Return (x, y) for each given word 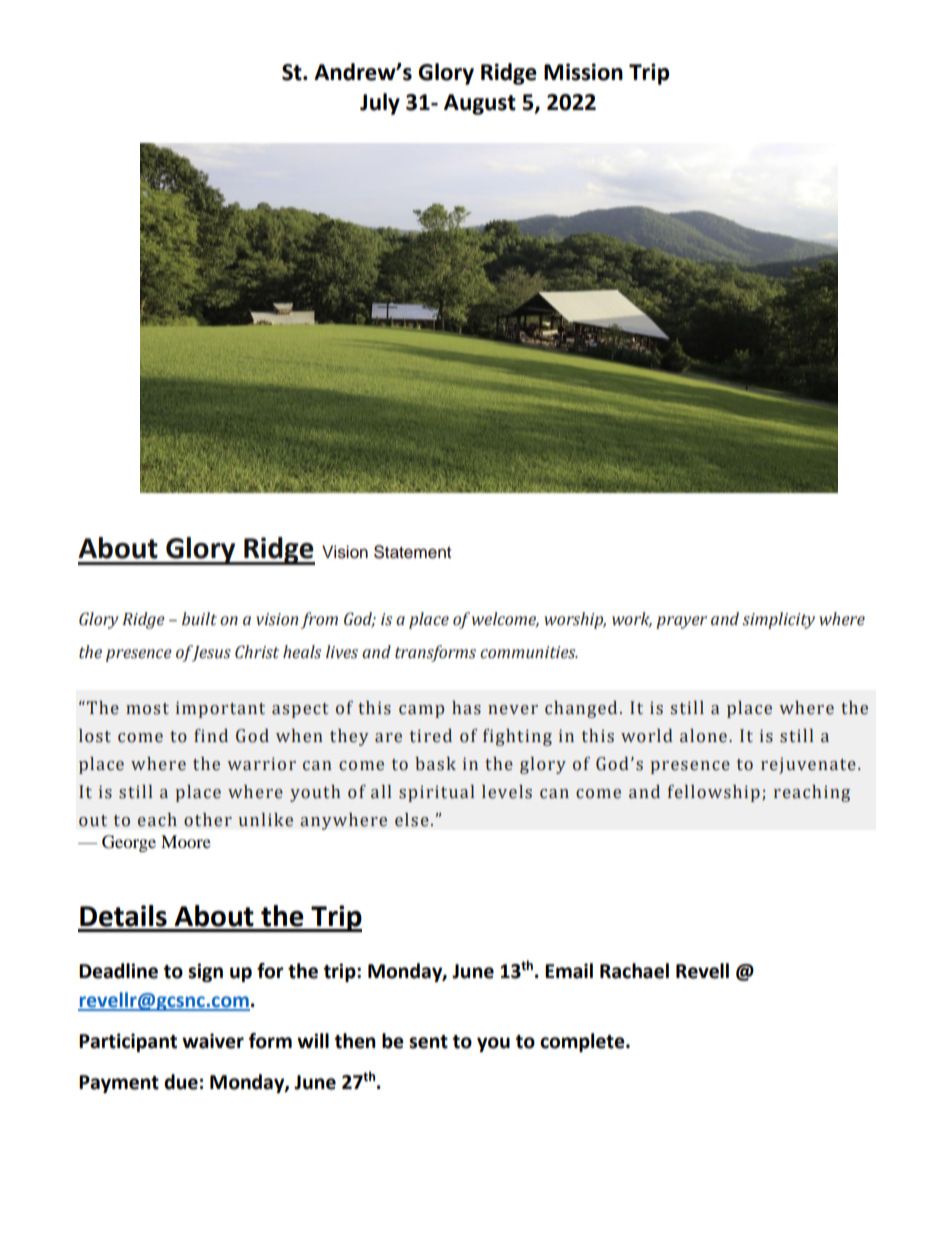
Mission (583, 72)
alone (703, 736)
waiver (213, 1041)
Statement (412, 552)
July (380, 104)
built (199, 619)
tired (431, 736)
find (211, 736)
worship (575, 620)
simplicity (778, 620)
